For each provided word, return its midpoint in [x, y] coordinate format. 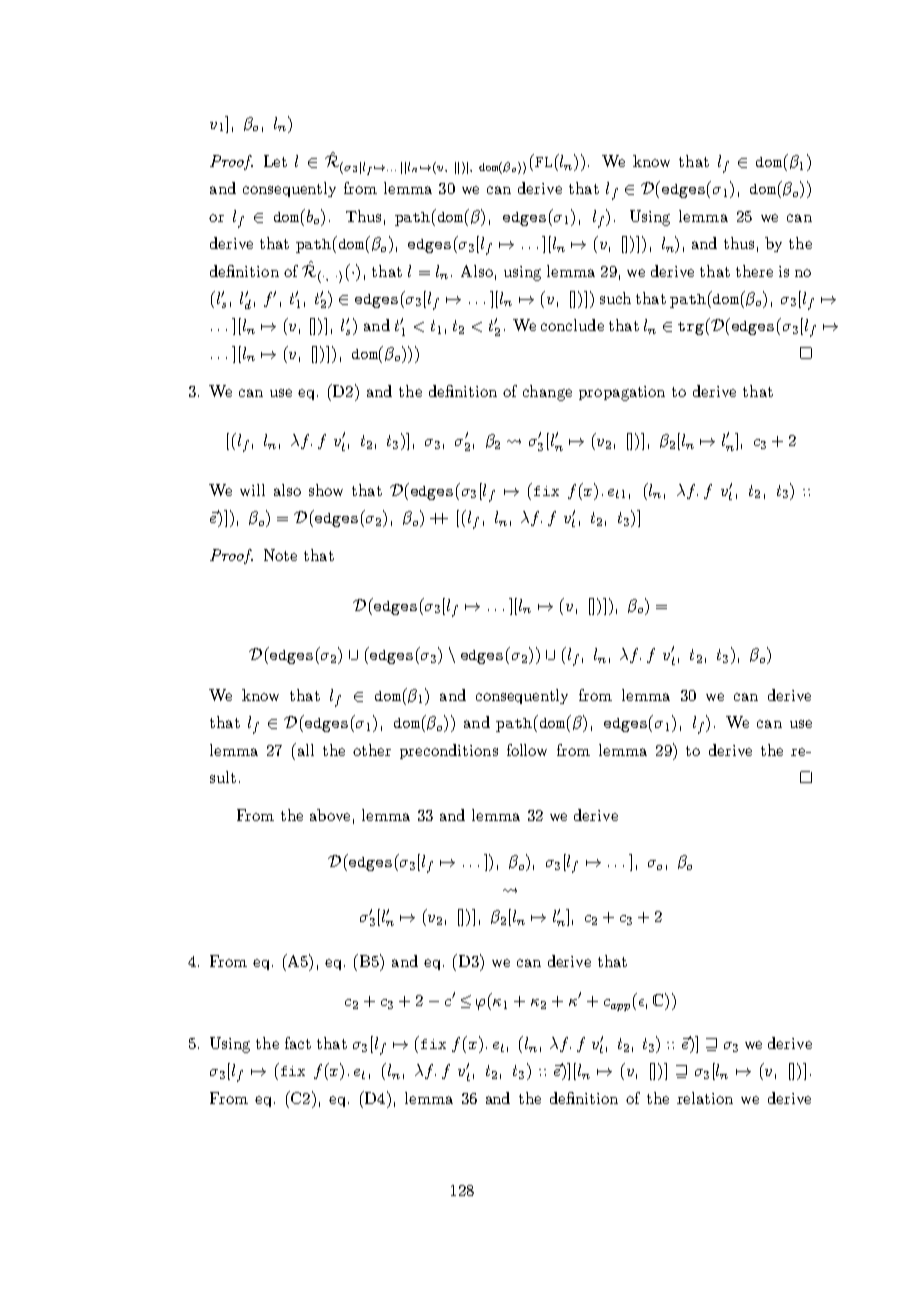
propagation [622, 393]
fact [298, 1043]
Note [280, 555]
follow [527, 750]
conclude [572, 325]
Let [275, 161]
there [754, 271]
